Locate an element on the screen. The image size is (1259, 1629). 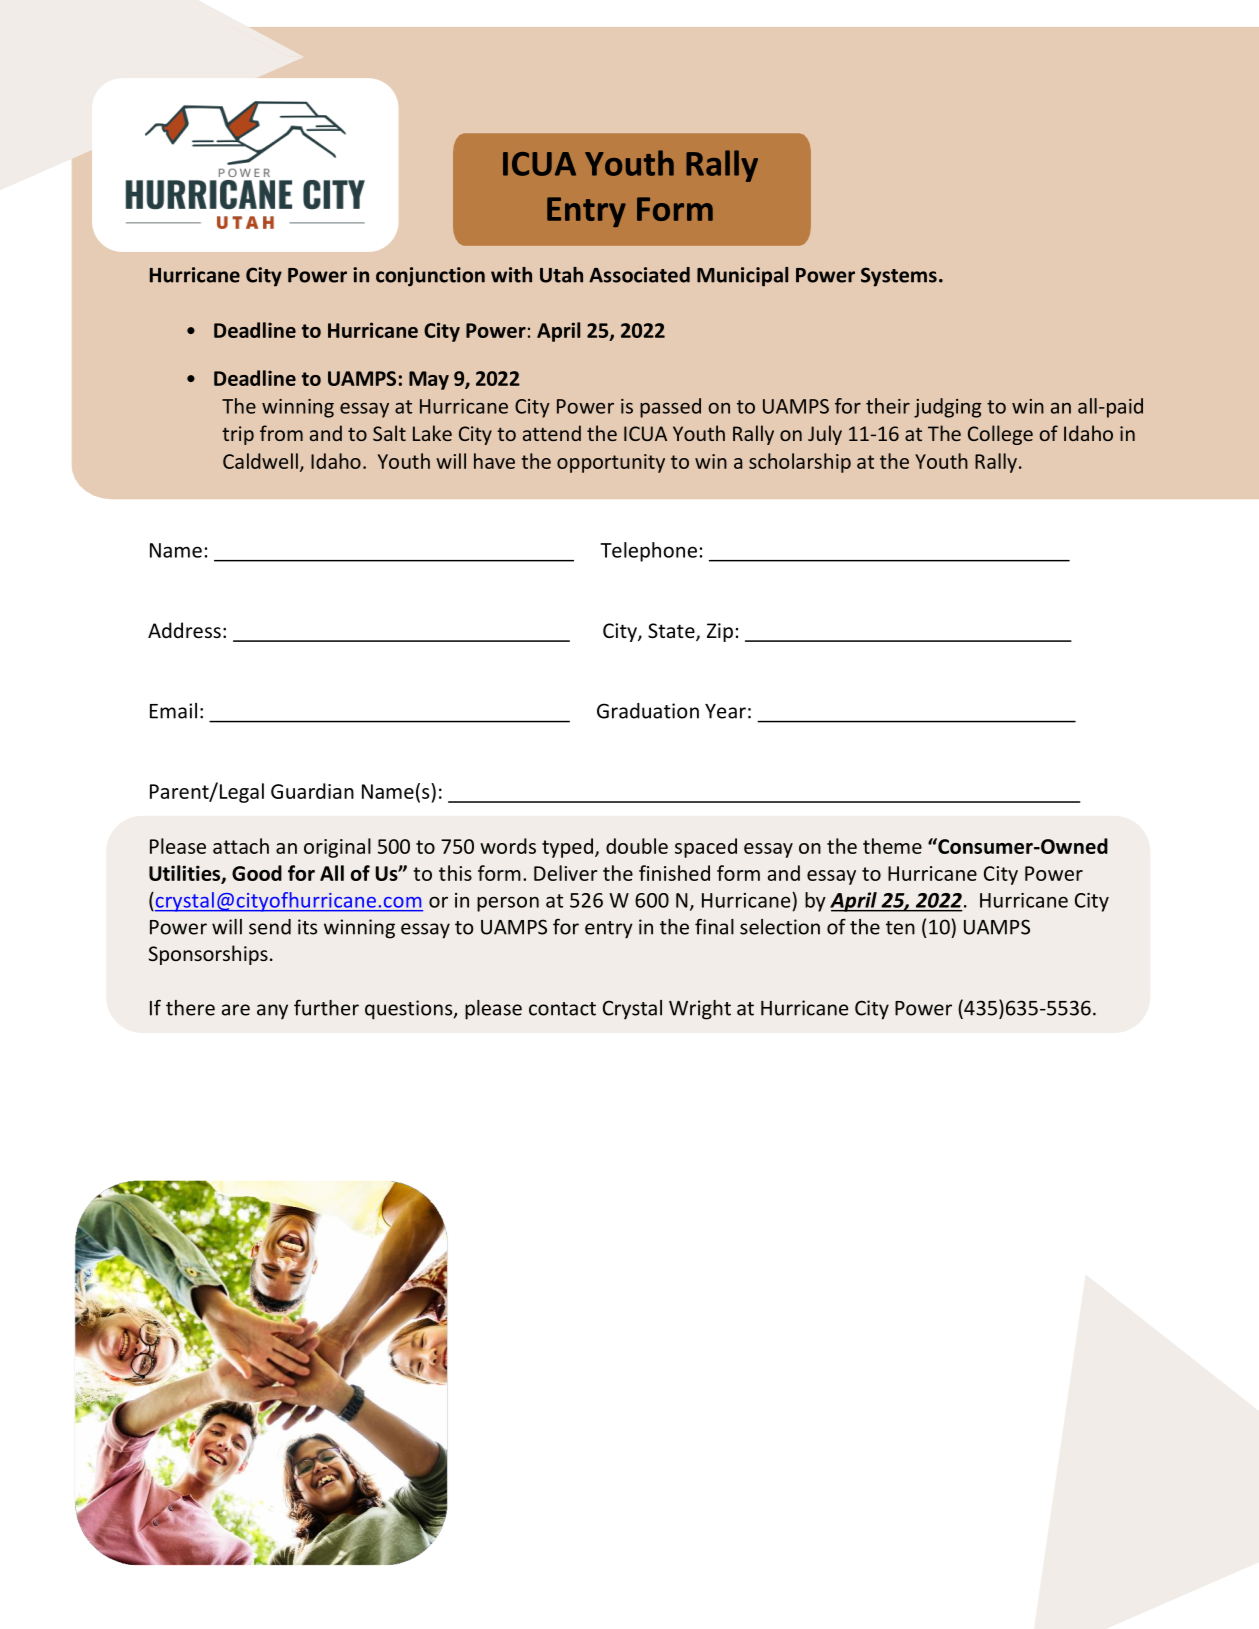
their is located at coordinates (888, 406).
